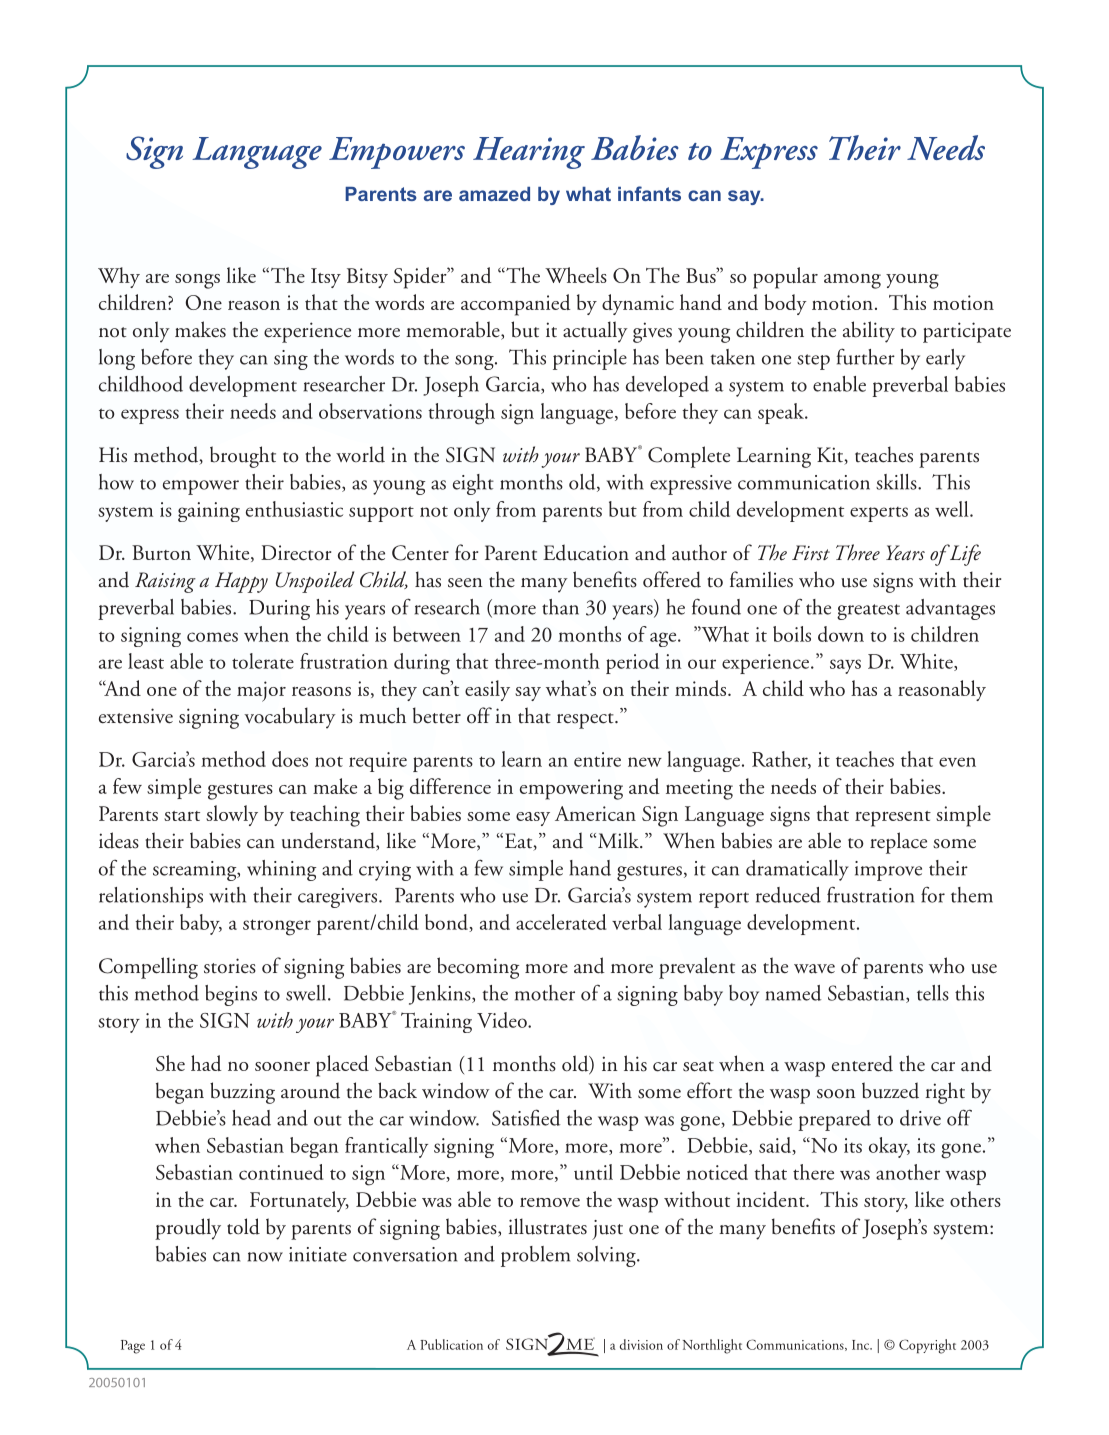 This screenshot has width=1109, height=1435. I want to click on now, so click(265, 1257).
